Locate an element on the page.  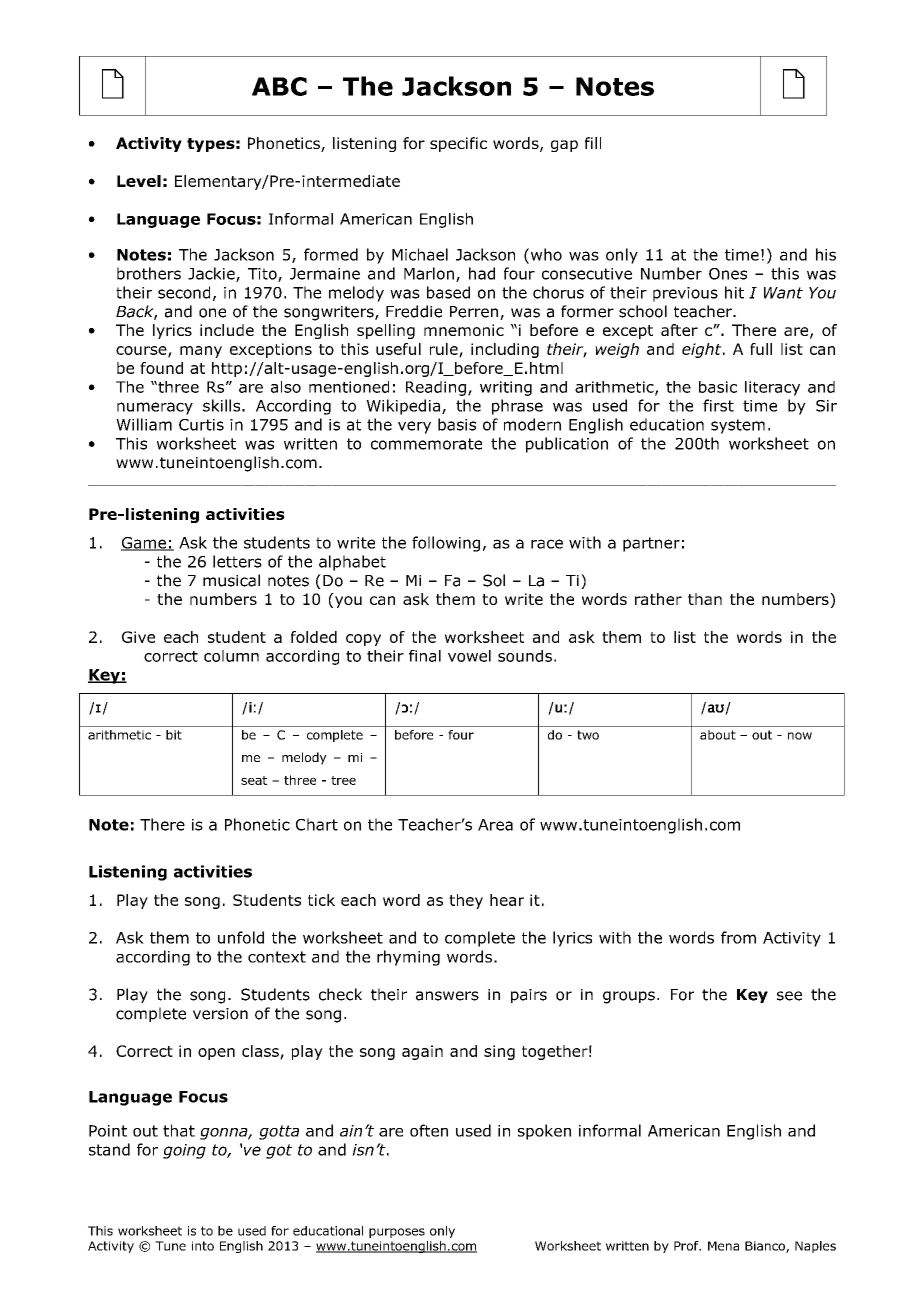
going is located at coordinates (184, 1151).
